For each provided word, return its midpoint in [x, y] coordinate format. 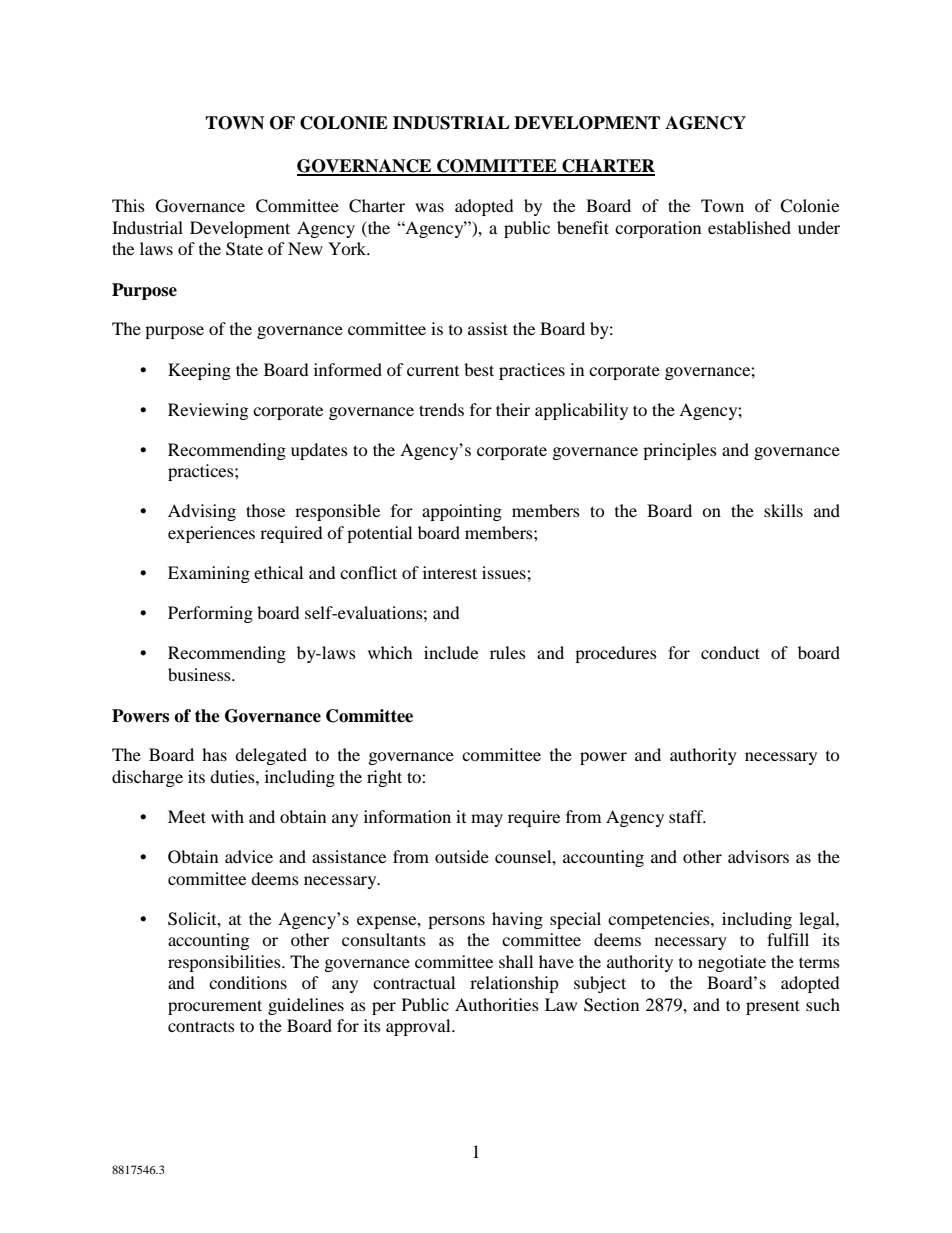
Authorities [497, 1004]
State [244, 249]
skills [783, 510]
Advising [202, 512]
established [749, 227]
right [384, 778]
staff [687, 816]
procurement [215, 1007]
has [214, 754]
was [429, 207]
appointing [462, 512]
